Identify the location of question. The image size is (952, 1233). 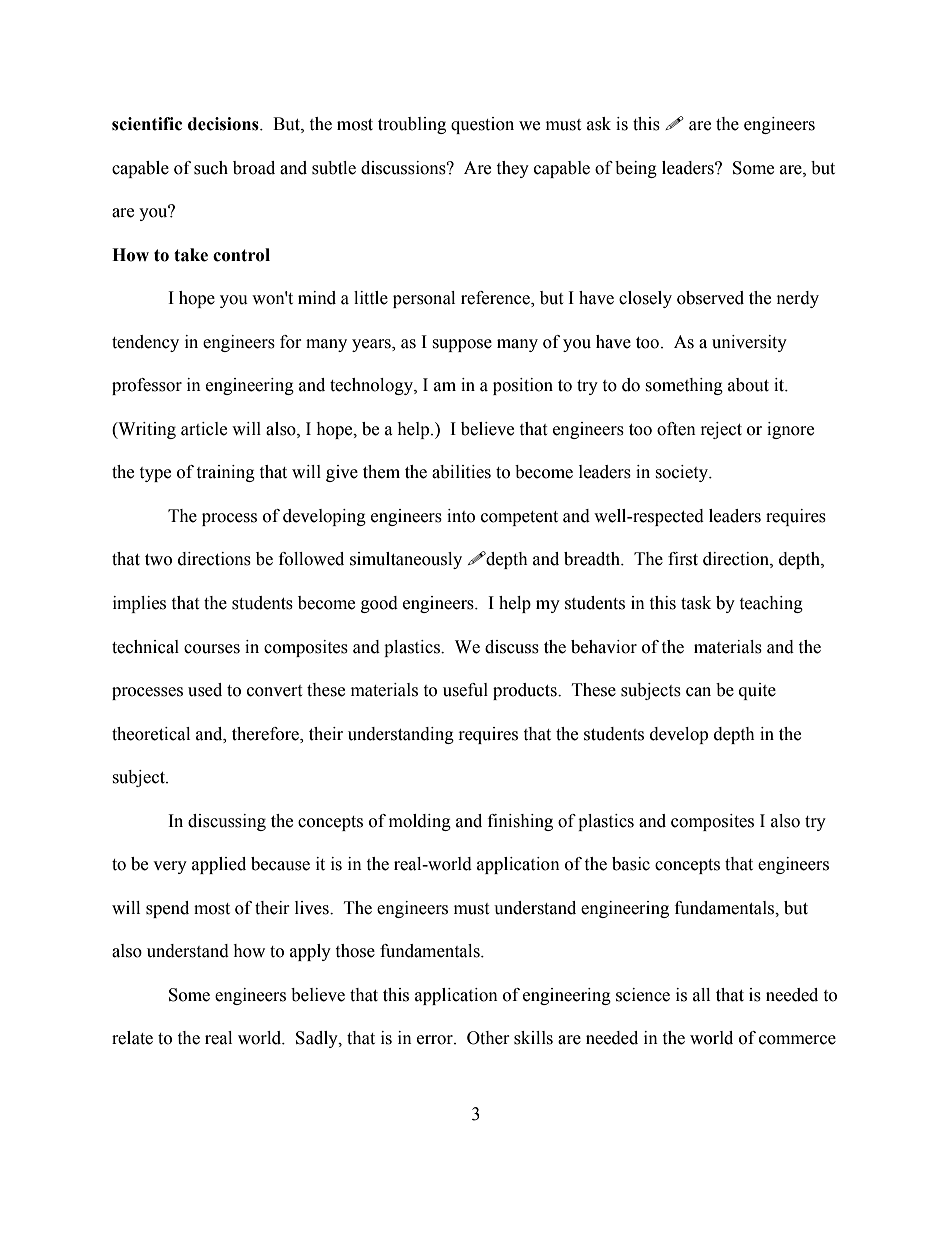
(482, 125).
